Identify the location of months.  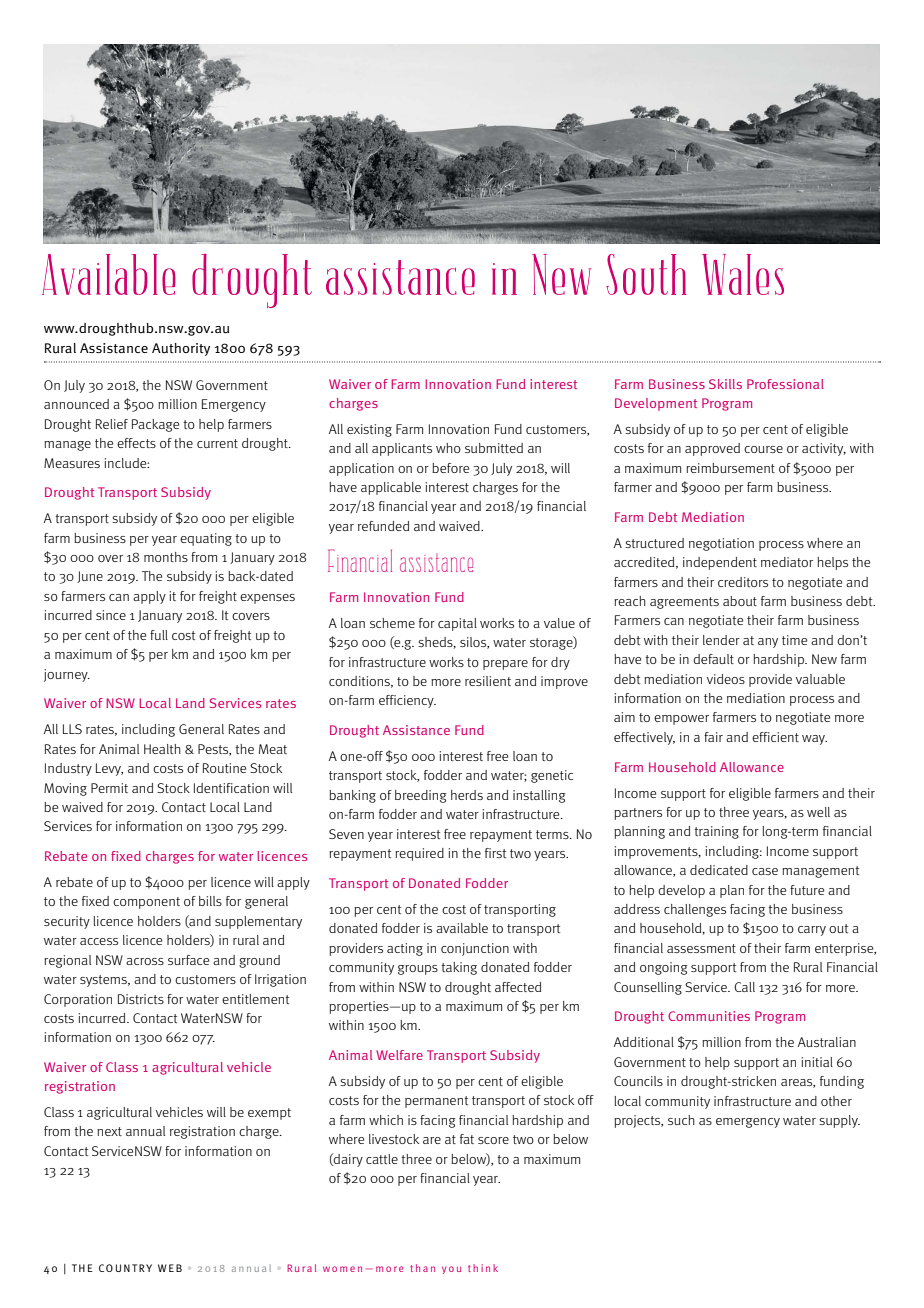
(166, 557).
